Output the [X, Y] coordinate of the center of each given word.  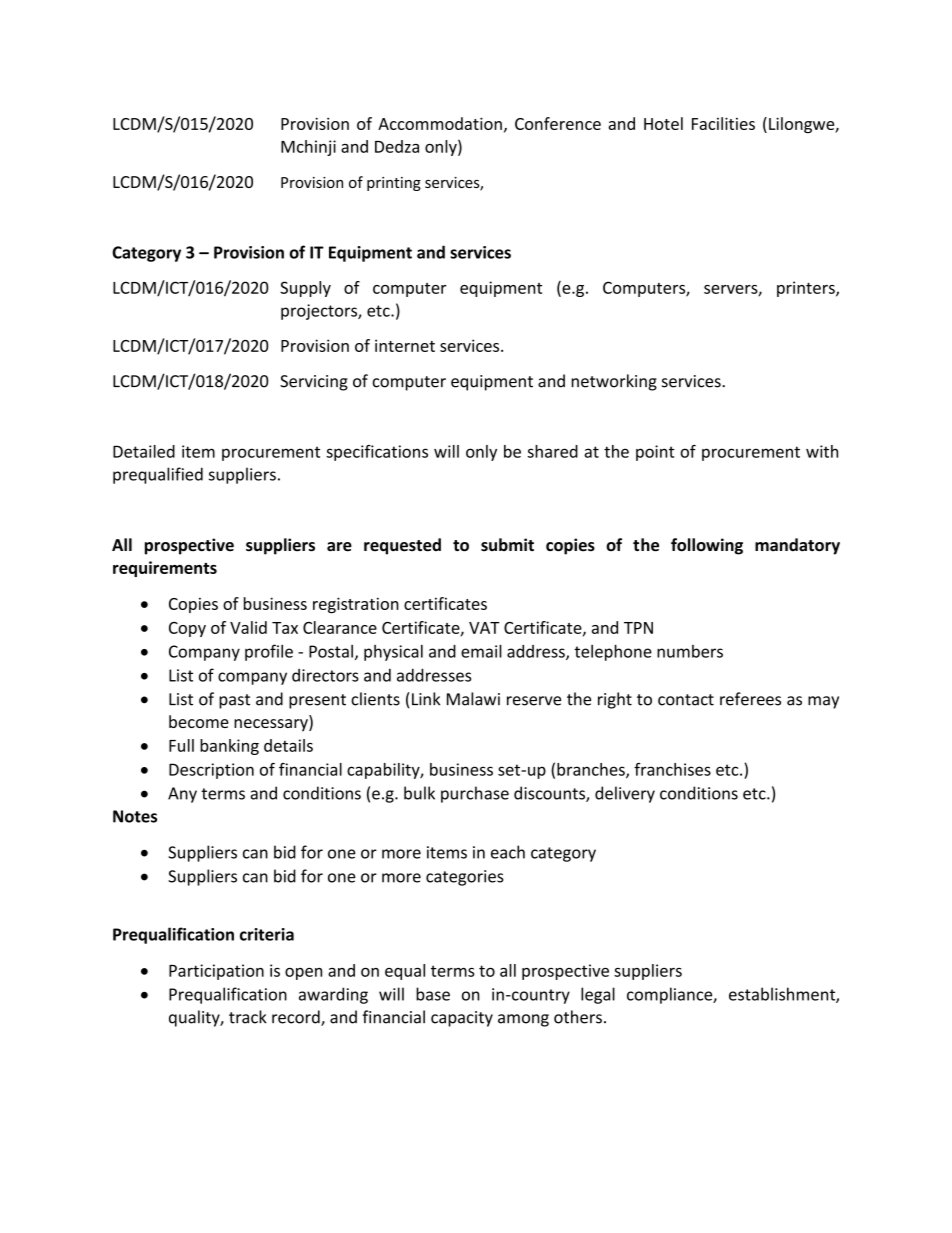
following [707, 546]
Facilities [723, 123]
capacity [462, 1019]
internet [405, 345]
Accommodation [440, 123]
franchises [672, 769]
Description [211, 771]
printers [807, 289]
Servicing [314, 383]
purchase [475, 794]
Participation [216, 972]
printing [394, 184]
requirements [165, 569]
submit [507, 545]
